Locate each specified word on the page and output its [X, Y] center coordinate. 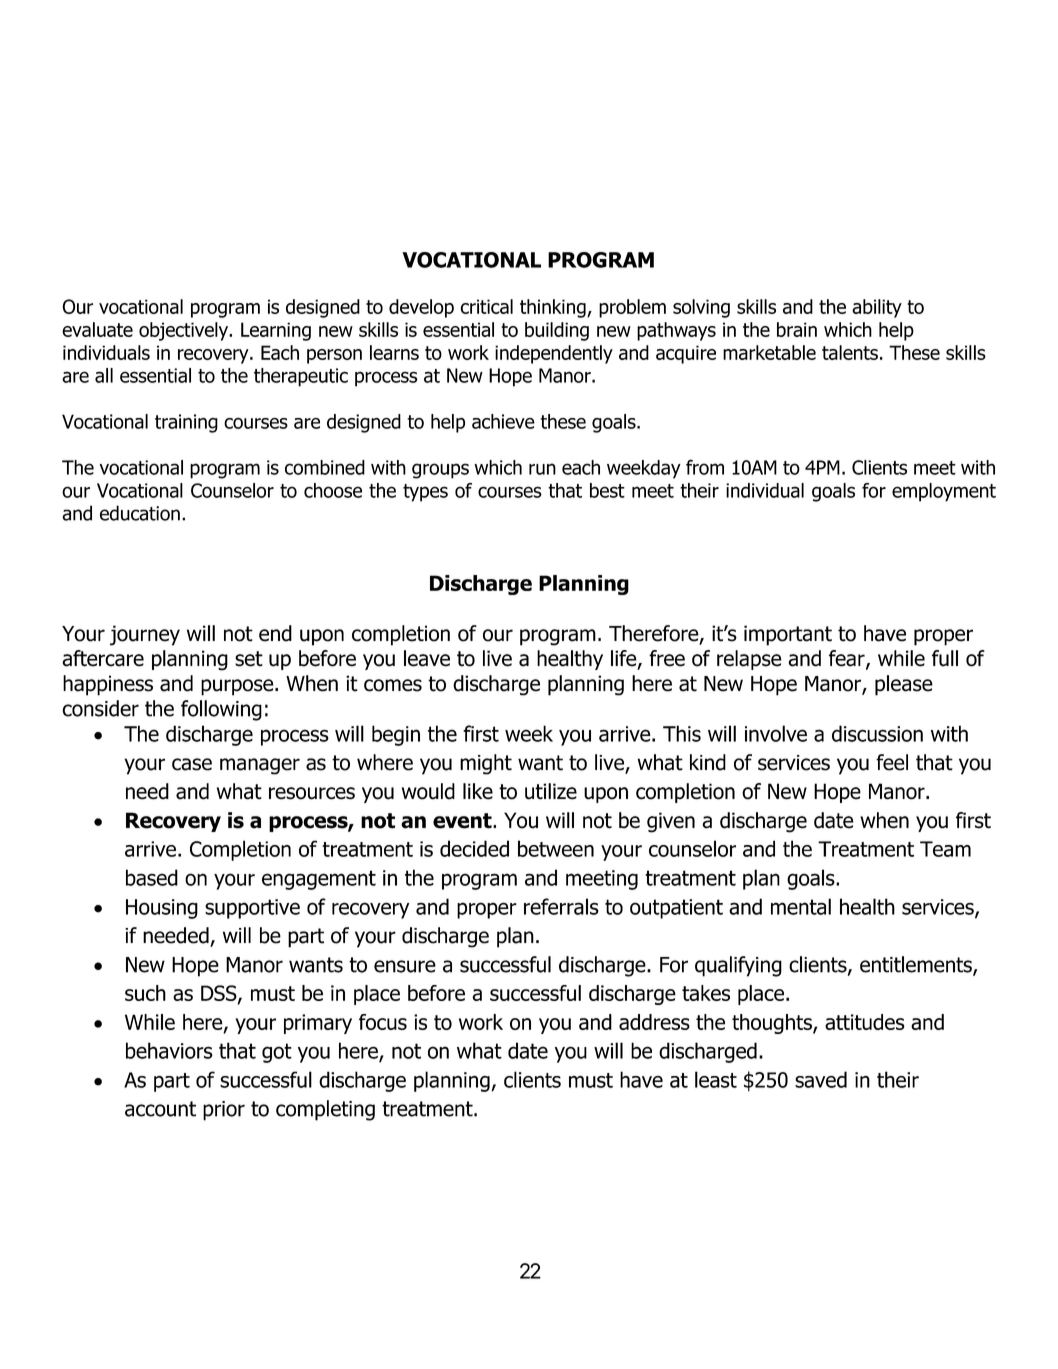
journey [145, 635]
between [556, 848]
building [557, 331]
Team [945, 849]
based [152, 877]
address [654, 1022]
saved [821, 1079]
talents [850, 352]
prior [224, 1111]
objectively [185, 331]
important [788, 635]
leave [427, 658]
